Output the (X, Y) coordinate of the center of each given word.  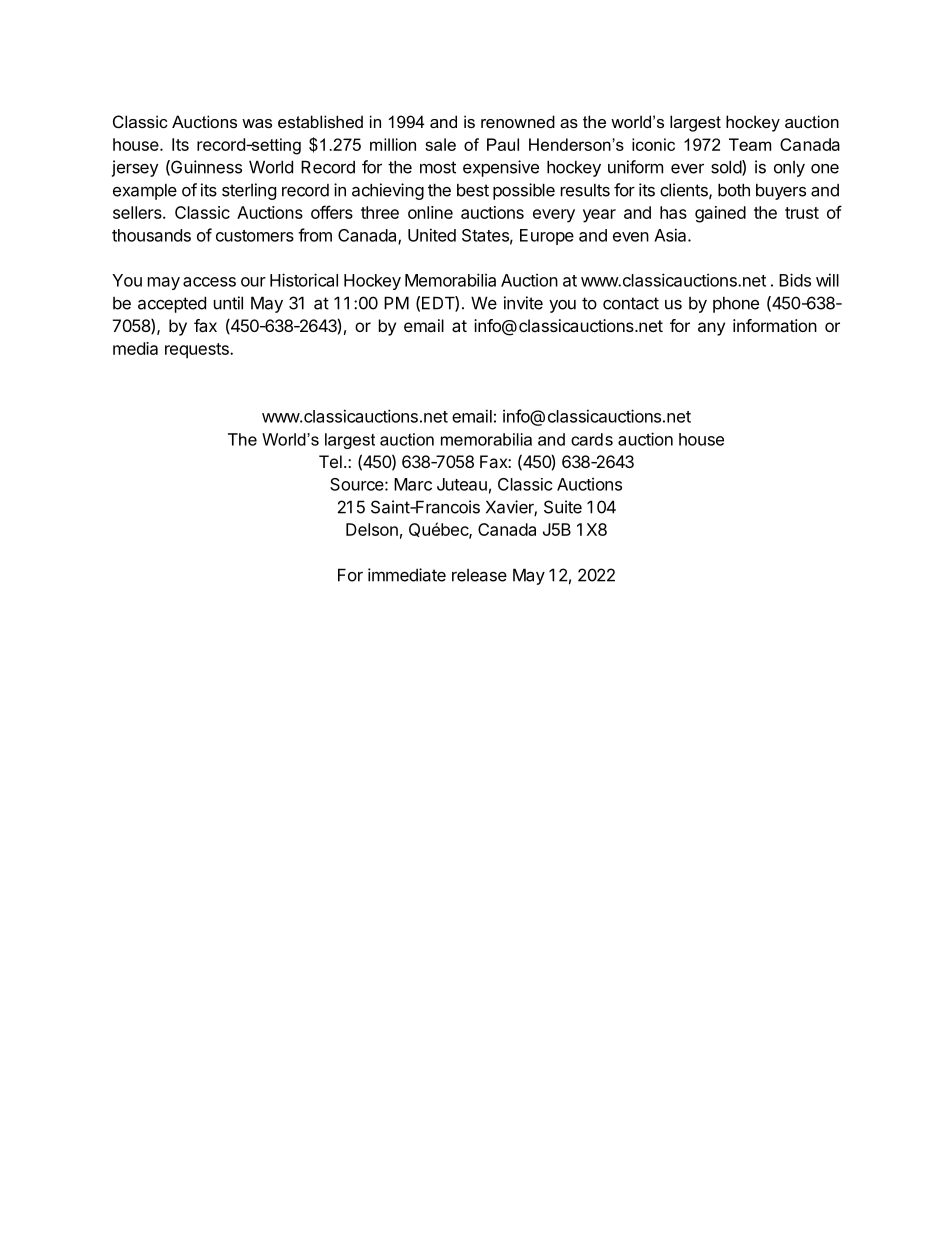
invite (523, 303)
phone (736, 305)
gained (720, 214)
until (228, 303)
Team (750, 144)
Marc (413, 484)
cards (592, 439)
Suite (563, 507)
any (711, 329)
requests (198, 351)
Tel (330, 461)
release (479, 575)
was (257, 123)
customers (255, 236)
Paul (503, 144)
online (430, 212)
